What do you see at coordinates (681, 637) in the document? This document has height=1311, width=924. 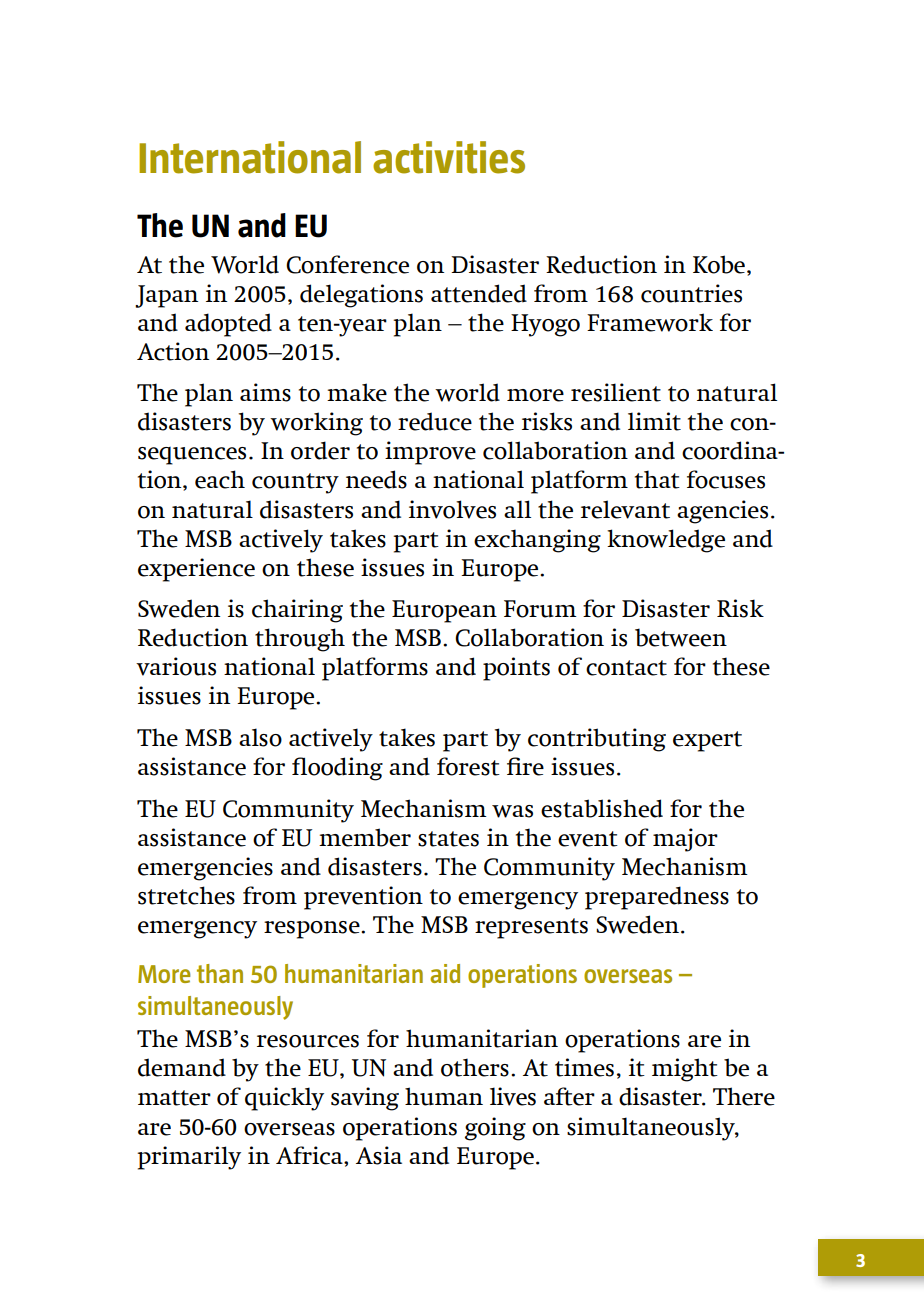 I see `between` at bounding box center [681, 637].
